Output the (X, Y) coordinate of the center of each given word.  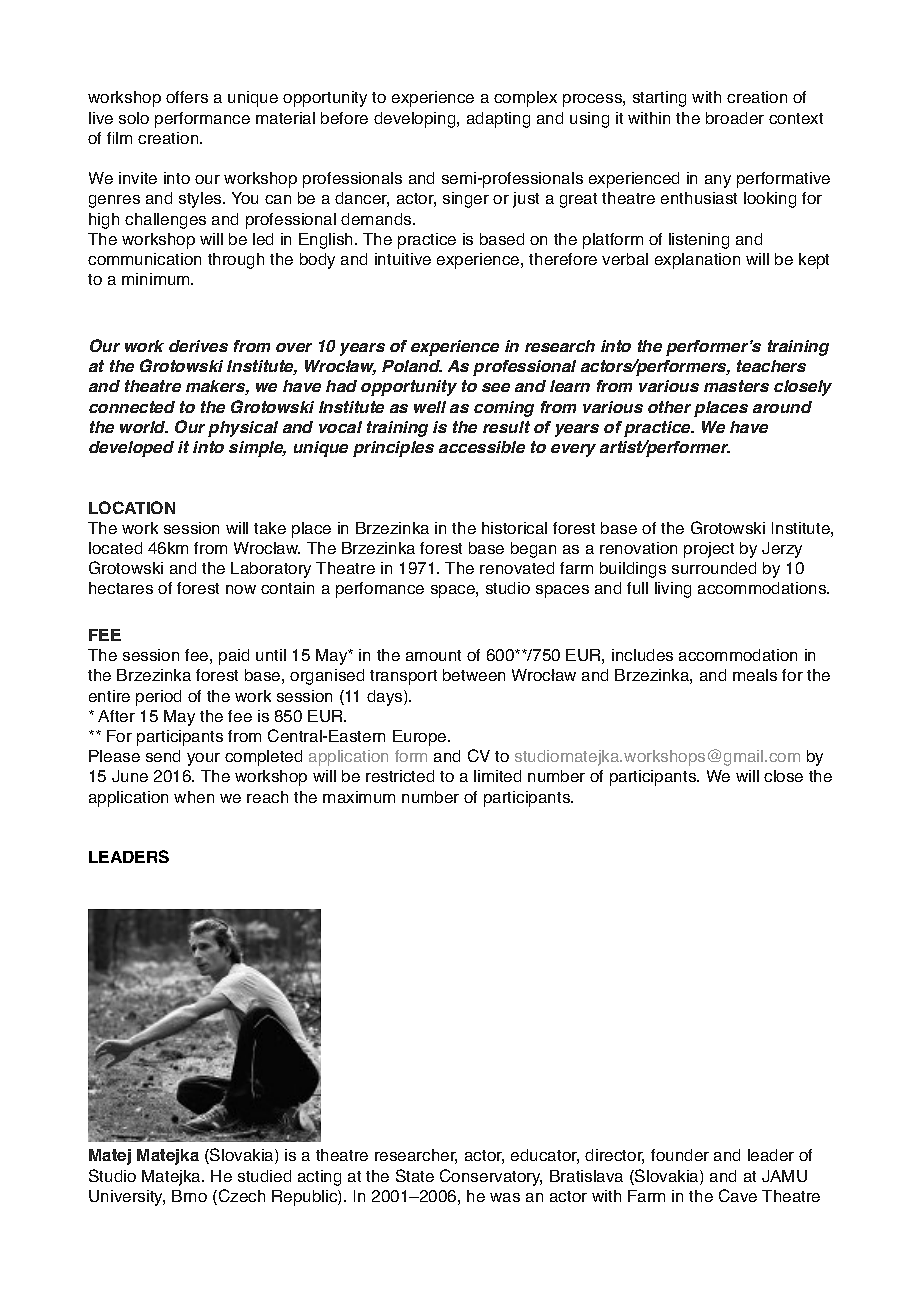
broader (735, 118)
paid (234, 657)
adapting (498, 120)
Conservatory (491, 1177)
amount (433, 655)
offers (187, 97)
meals (755, 675)
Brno (189, 1196)
